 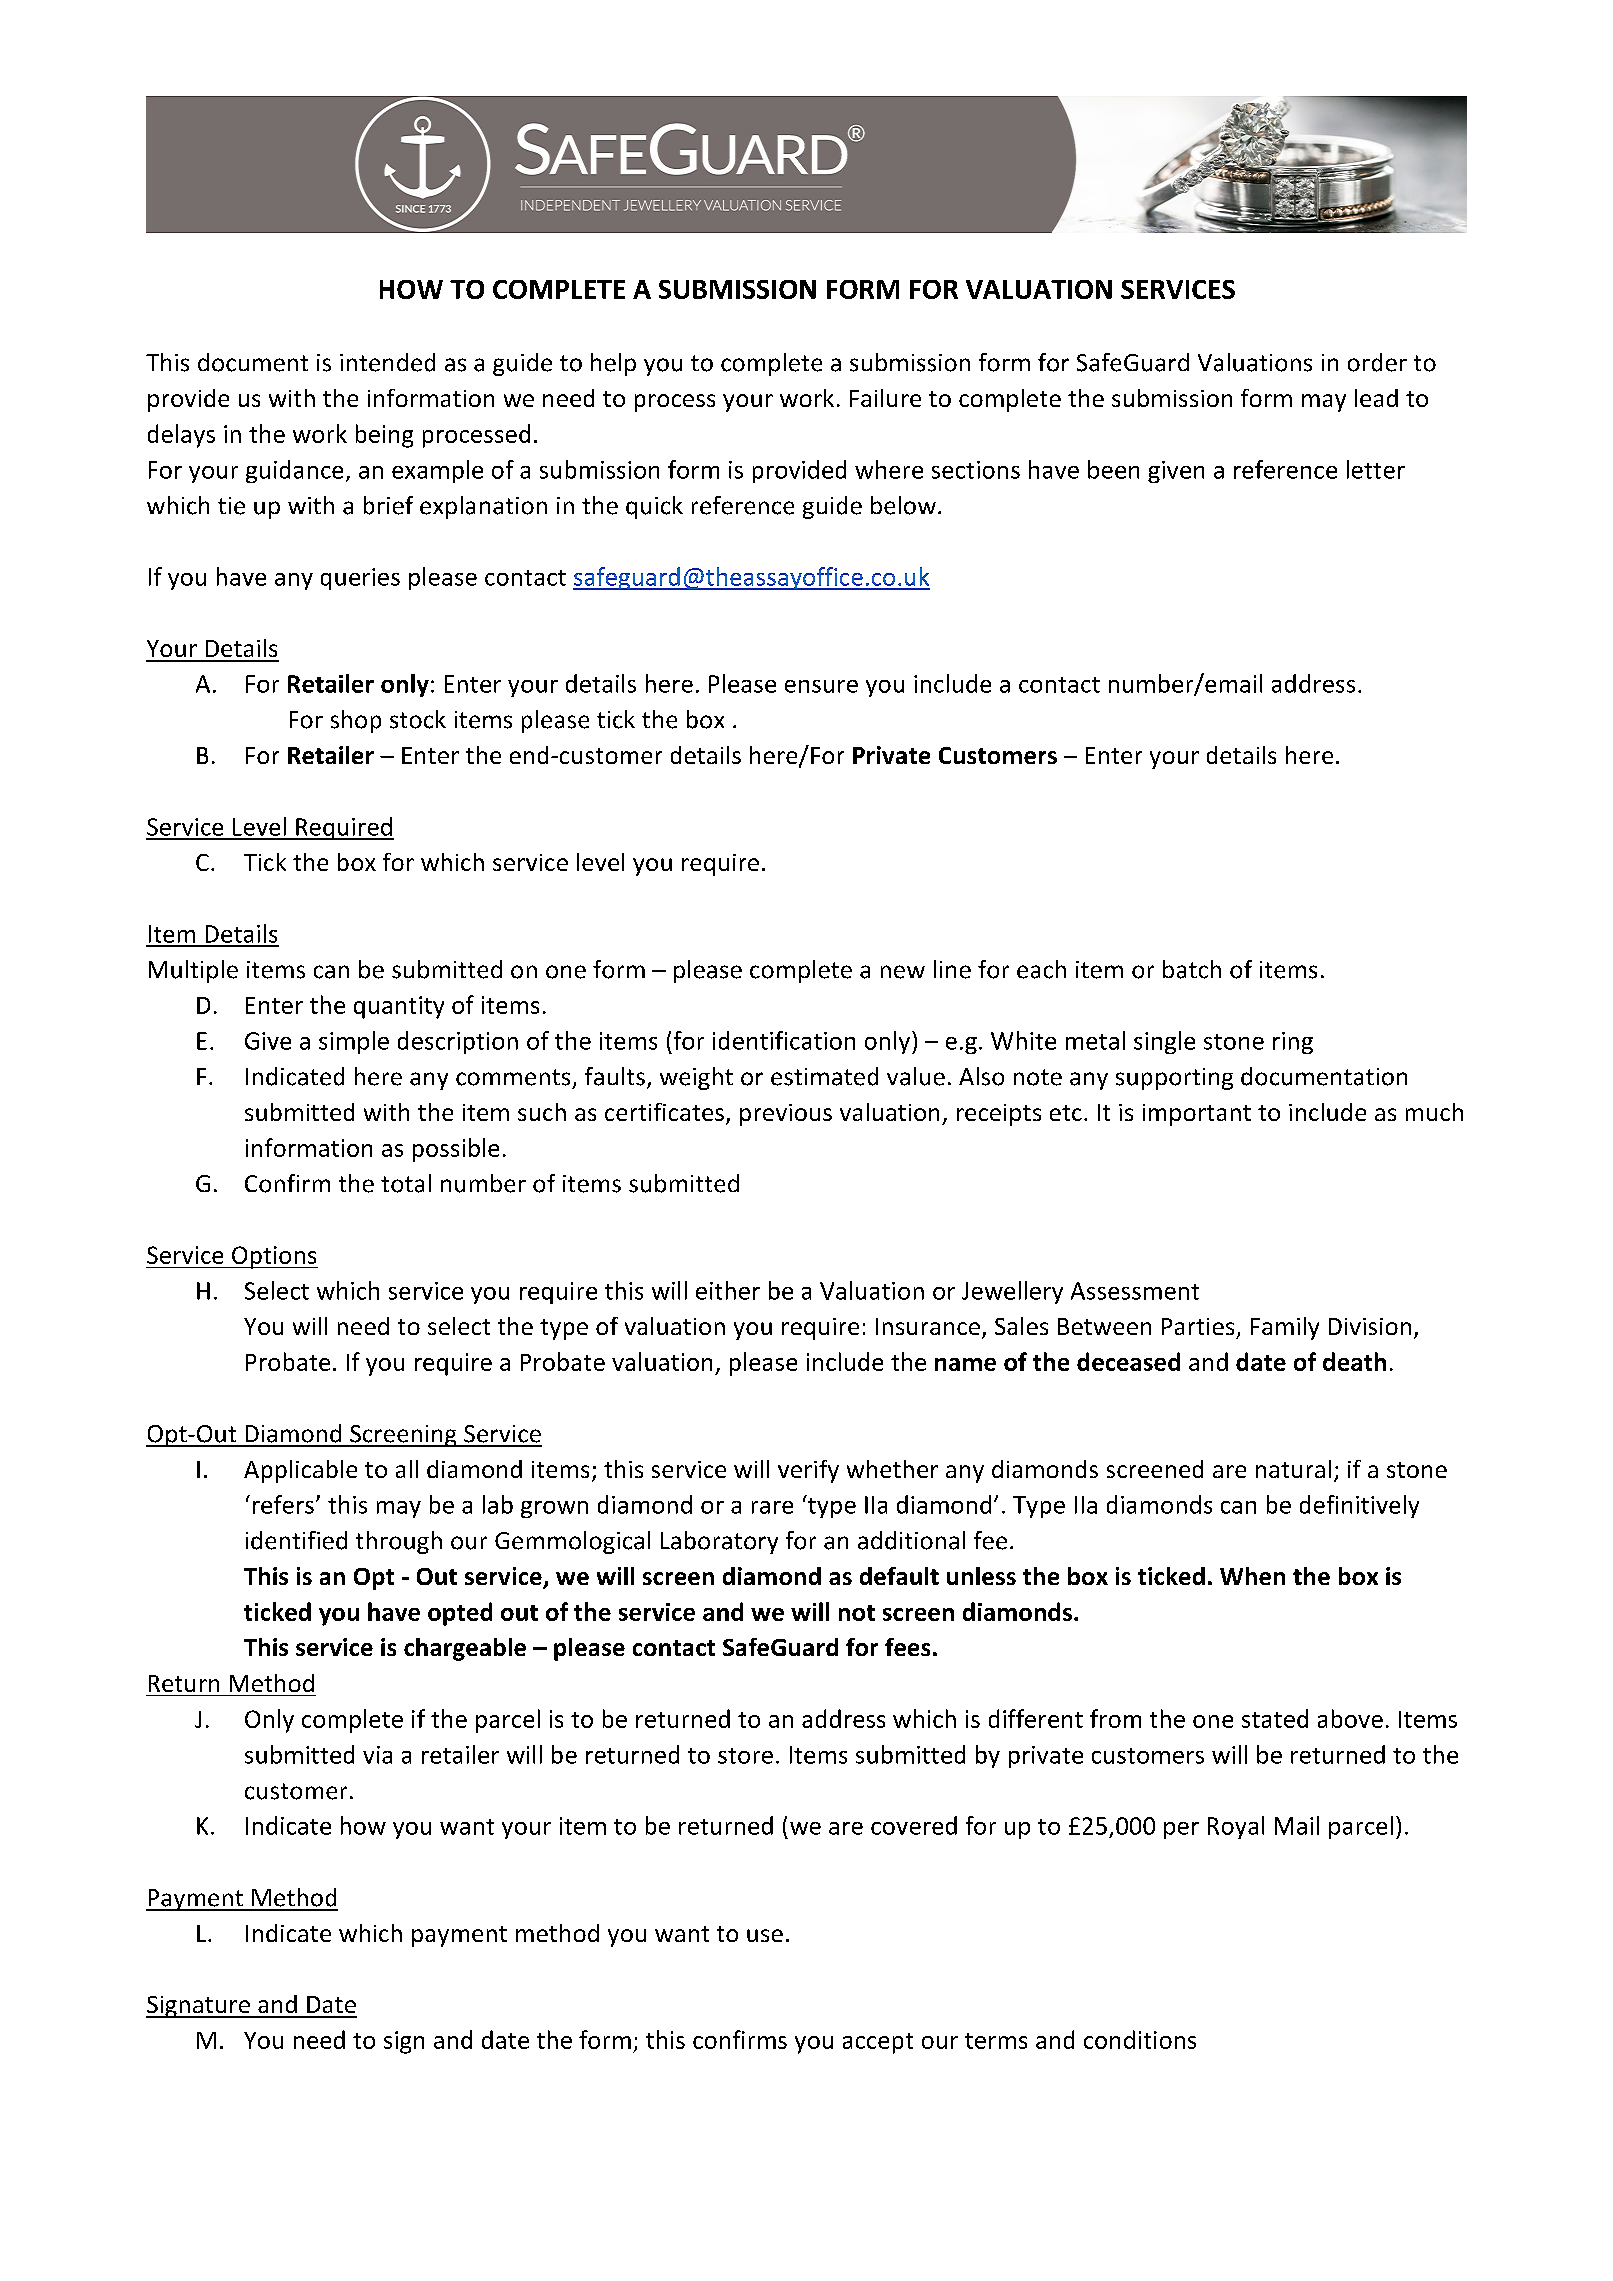 I want to click on previous, so click(x=786, y=1115).
